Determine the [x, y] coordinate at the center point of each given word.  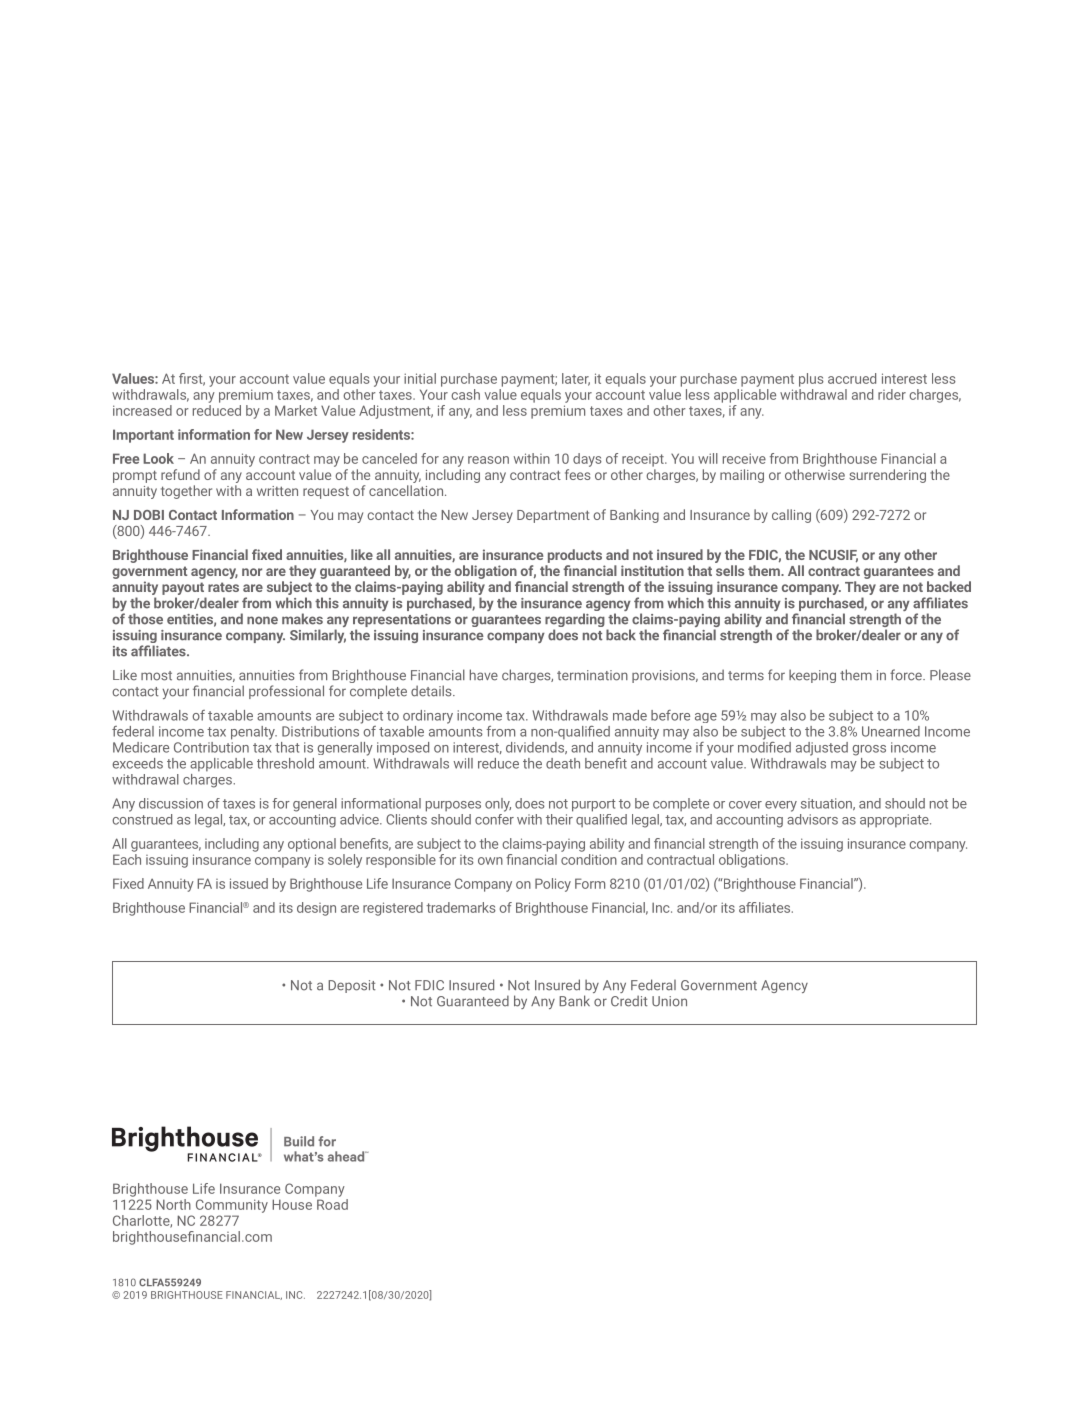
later [576, 379]
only [498, 805]
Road [331, 1203]
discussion [171, 803]
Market [296, 410]
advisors [812, 818]
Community [232, 1206]
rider [892, 394]
